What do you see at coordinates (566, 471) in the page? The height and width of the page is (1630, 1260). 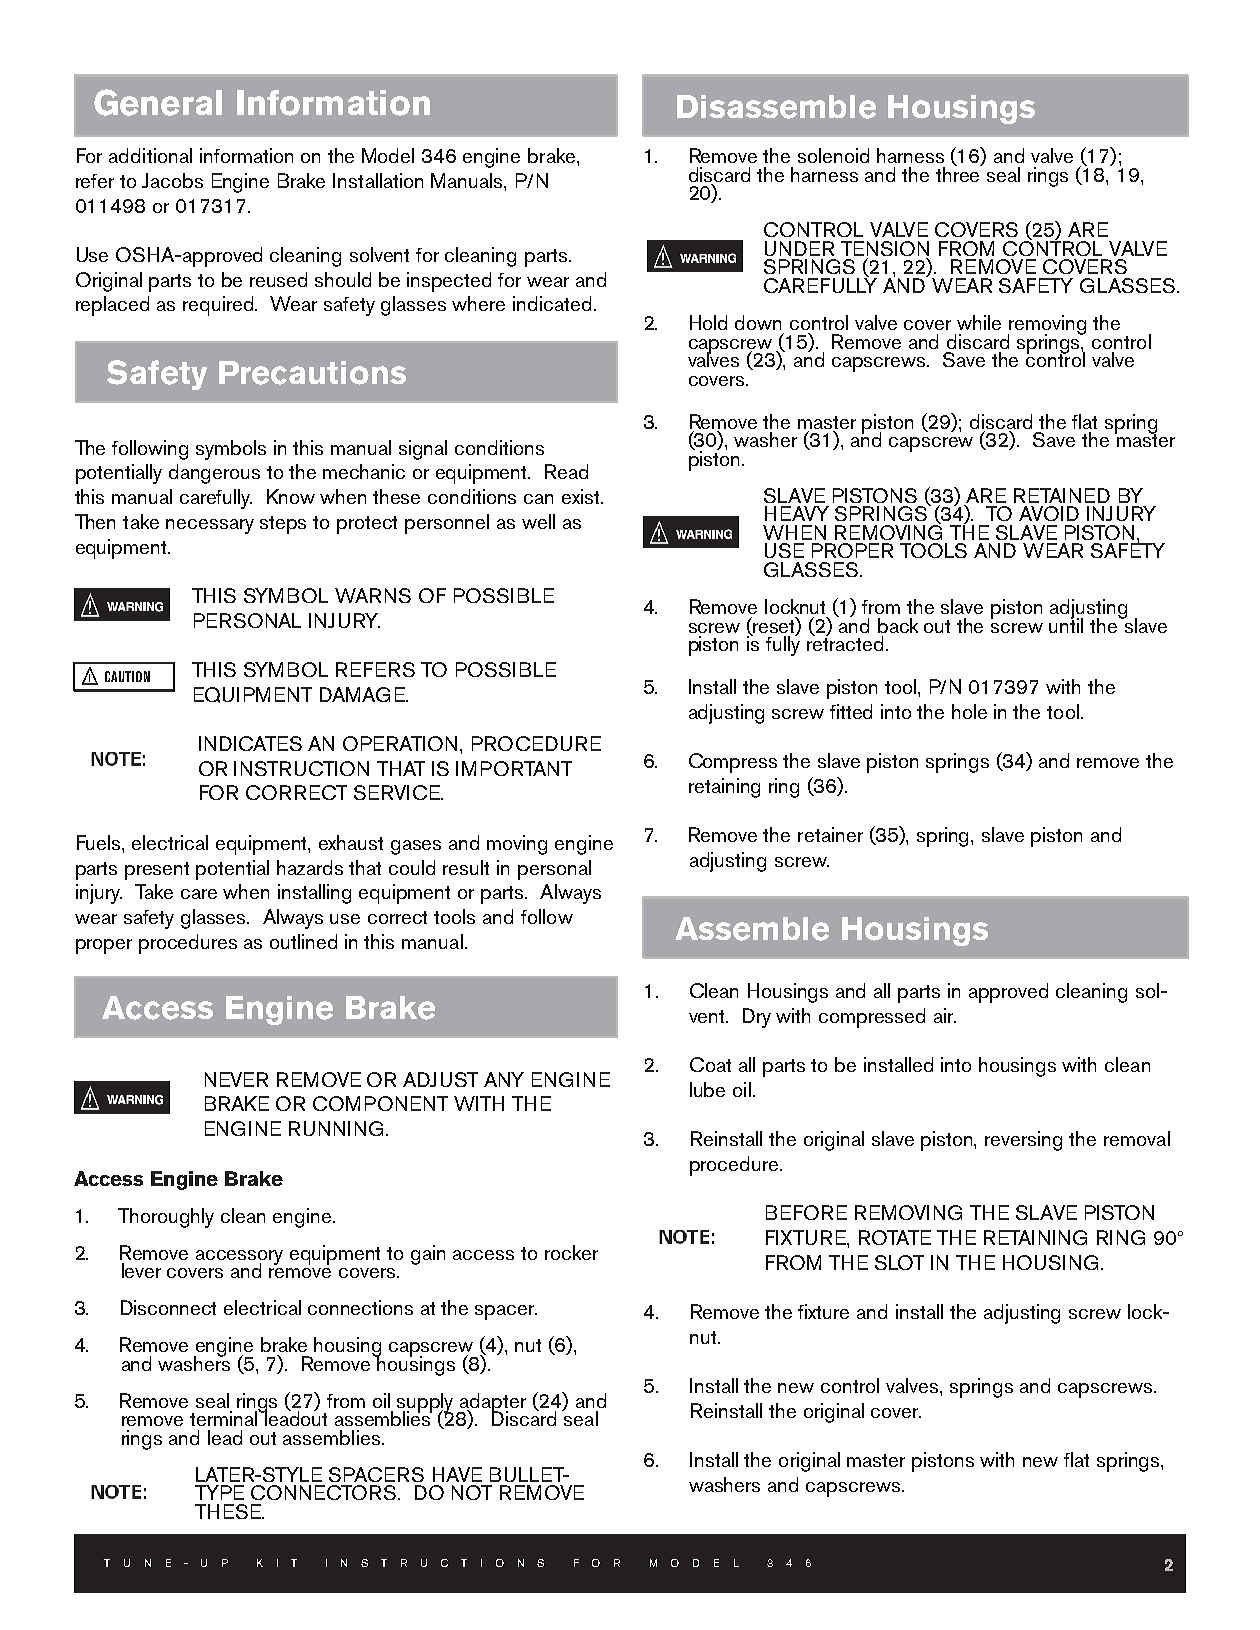 I see `Read` at bounding box center [566, 471].
